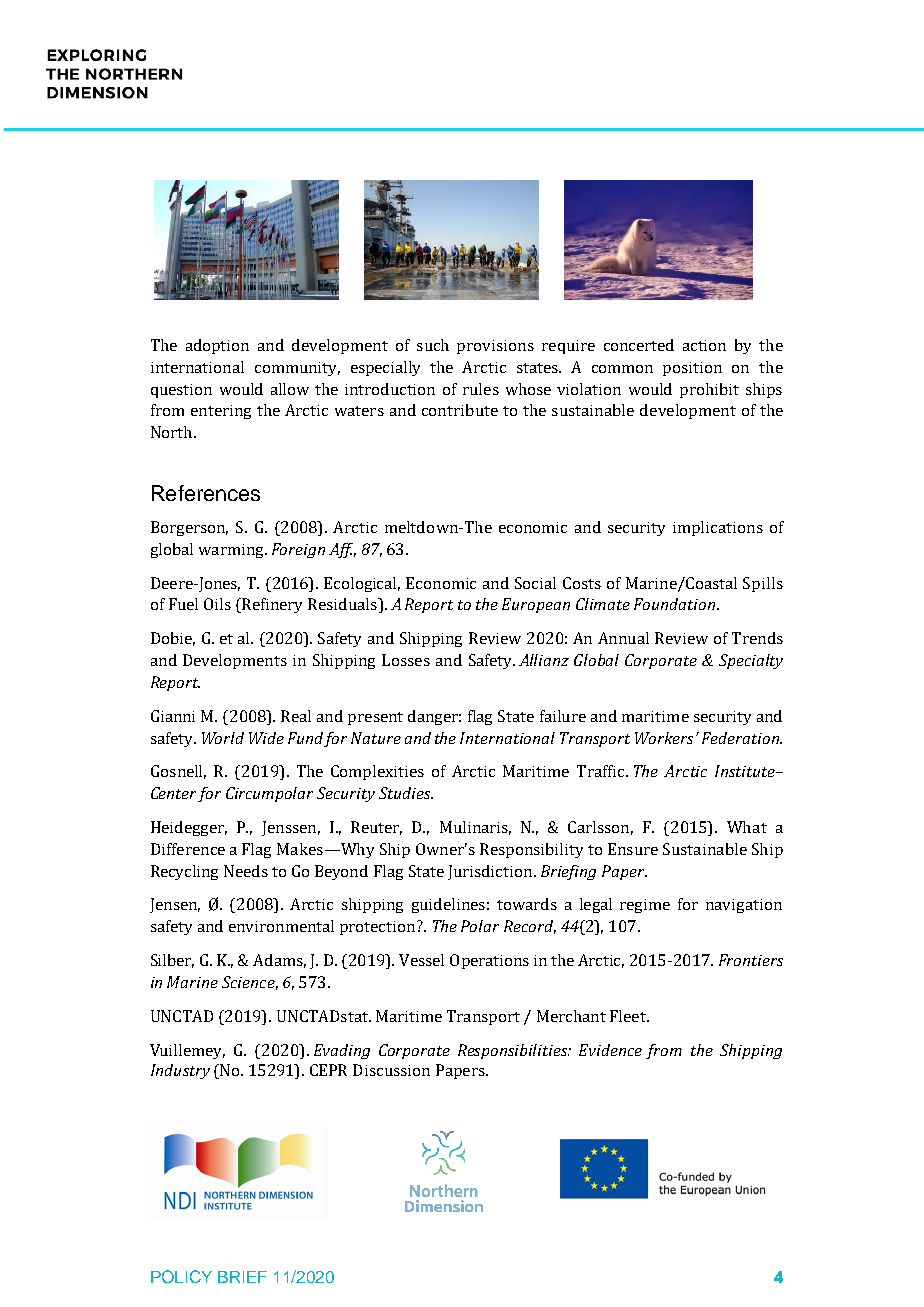 This image has width=924, height=1307. I want to click on rules, so click(481, 389).
